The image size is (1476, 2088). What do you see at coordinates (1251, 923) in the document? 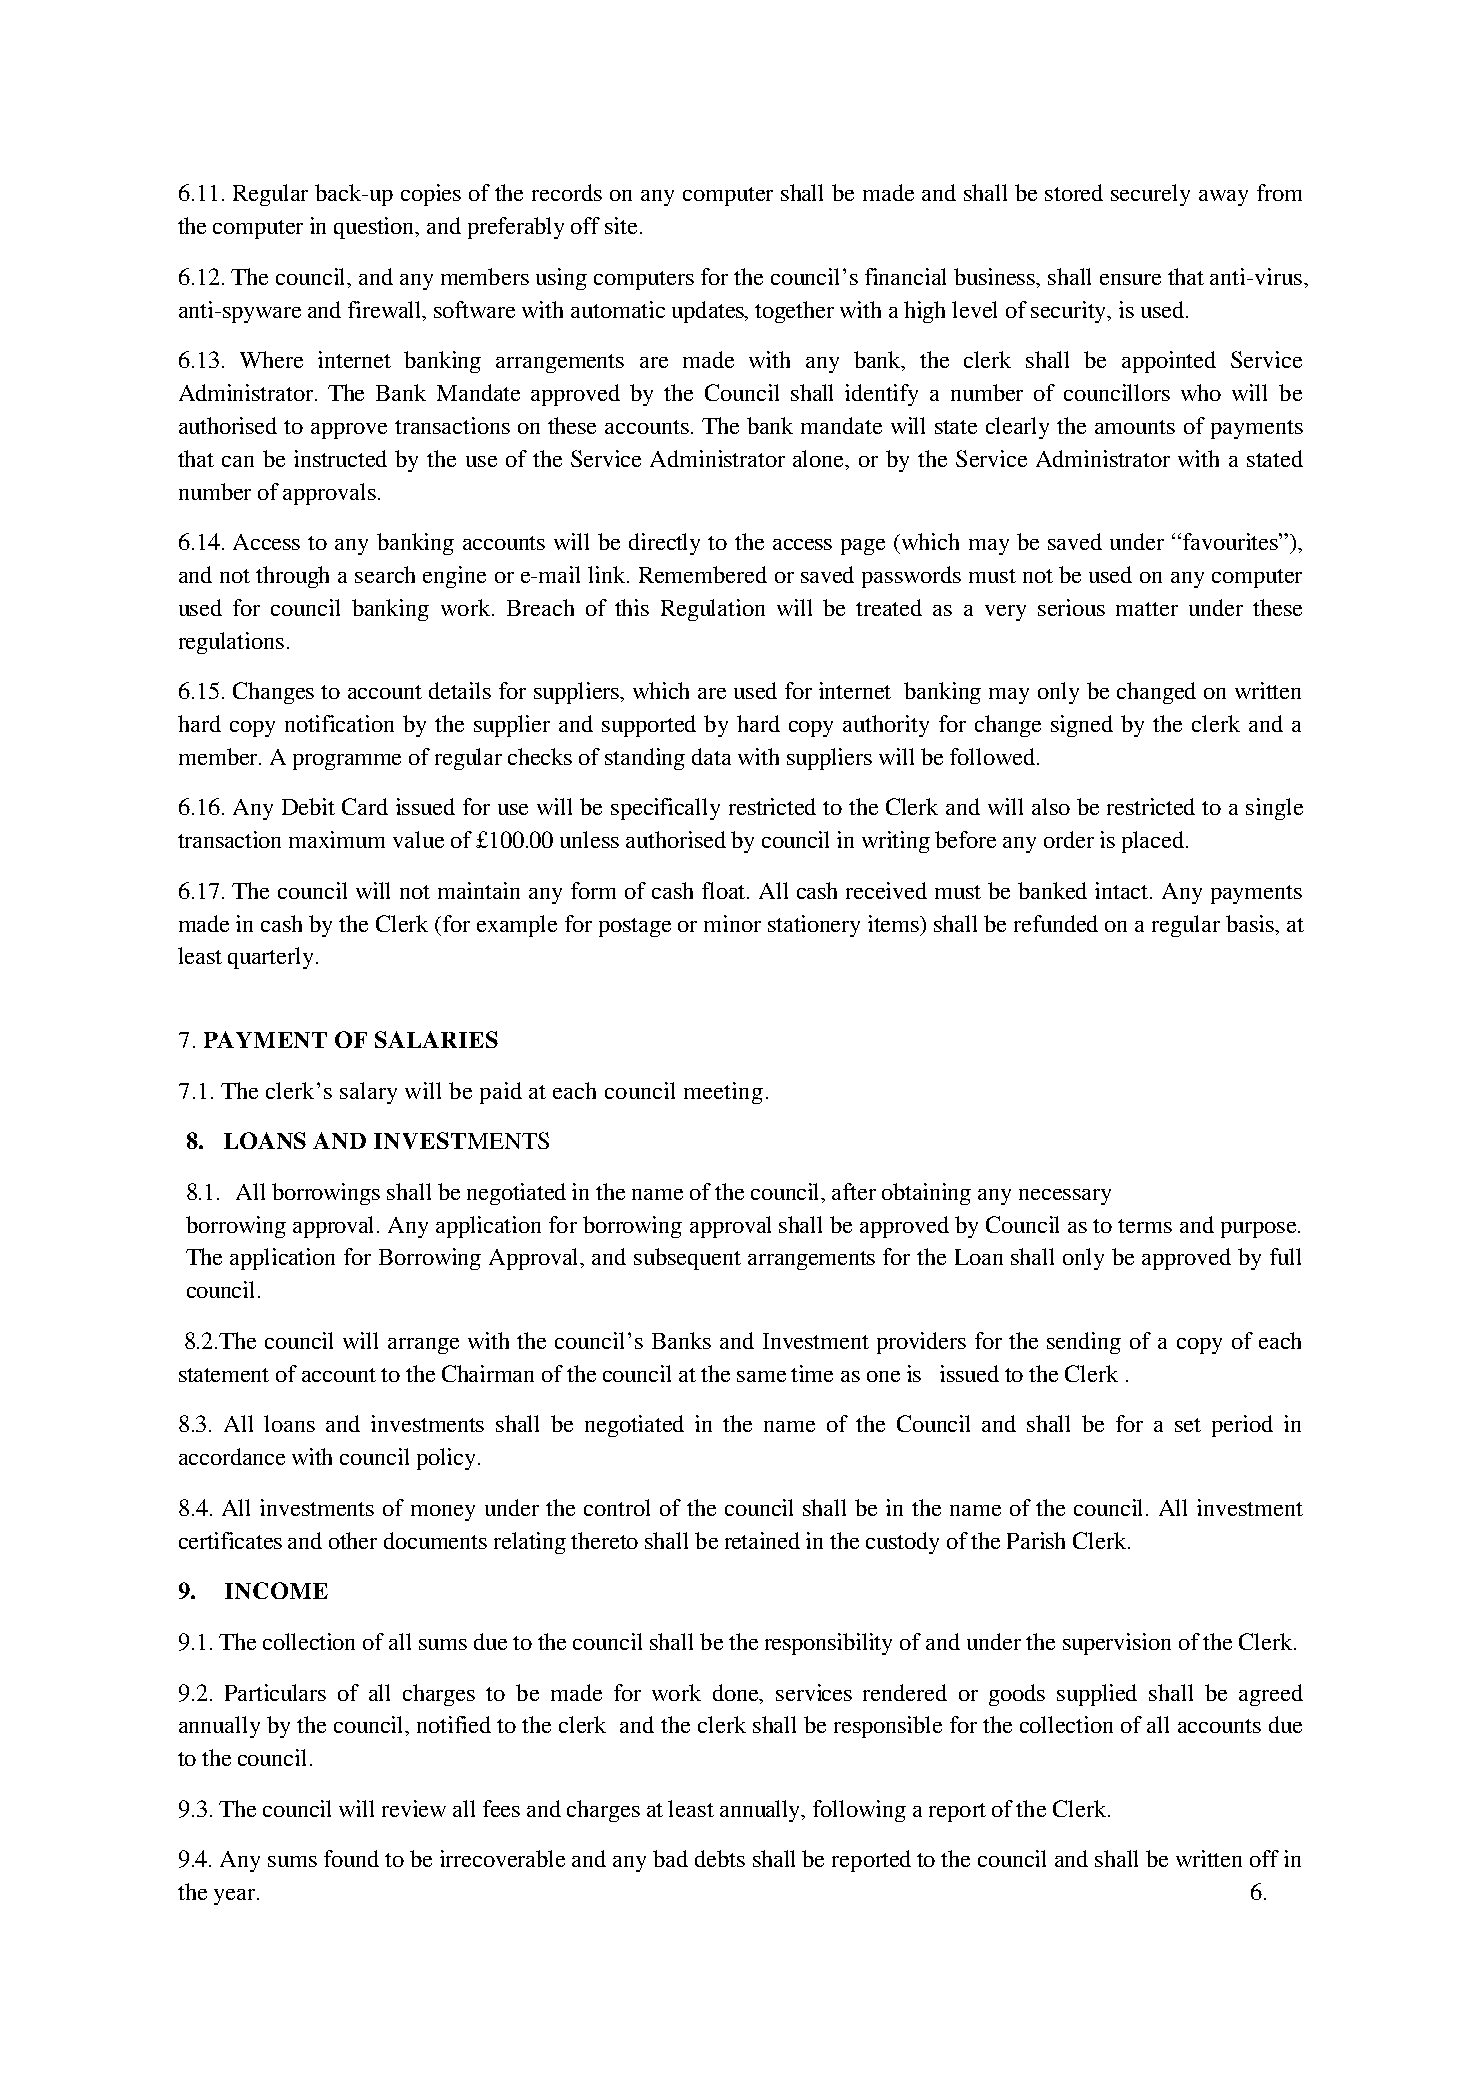
I see `basis` at bounding box center [1251, 923].
